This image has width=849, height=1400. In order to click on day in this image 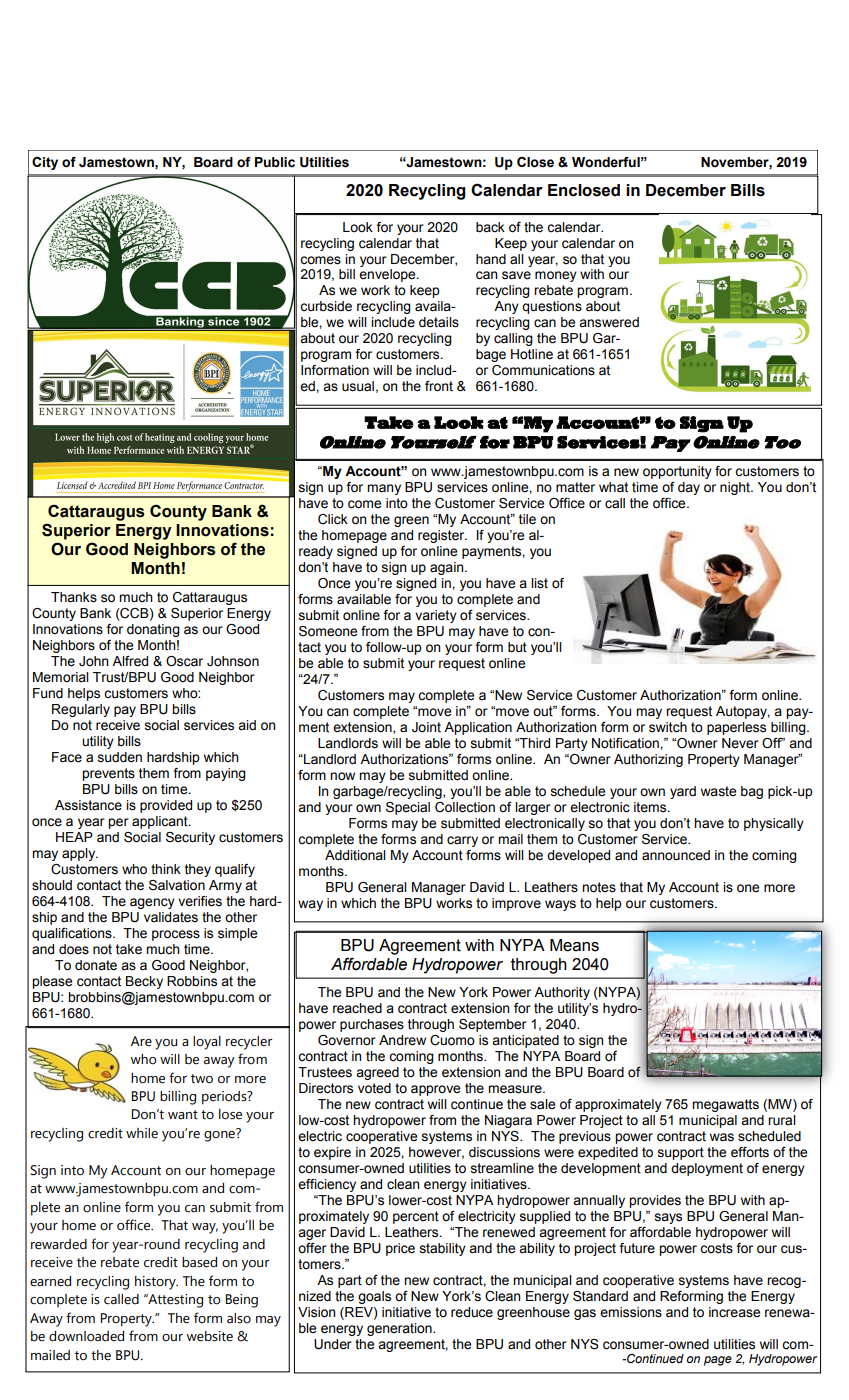, I will do `click(689, 488)`.
